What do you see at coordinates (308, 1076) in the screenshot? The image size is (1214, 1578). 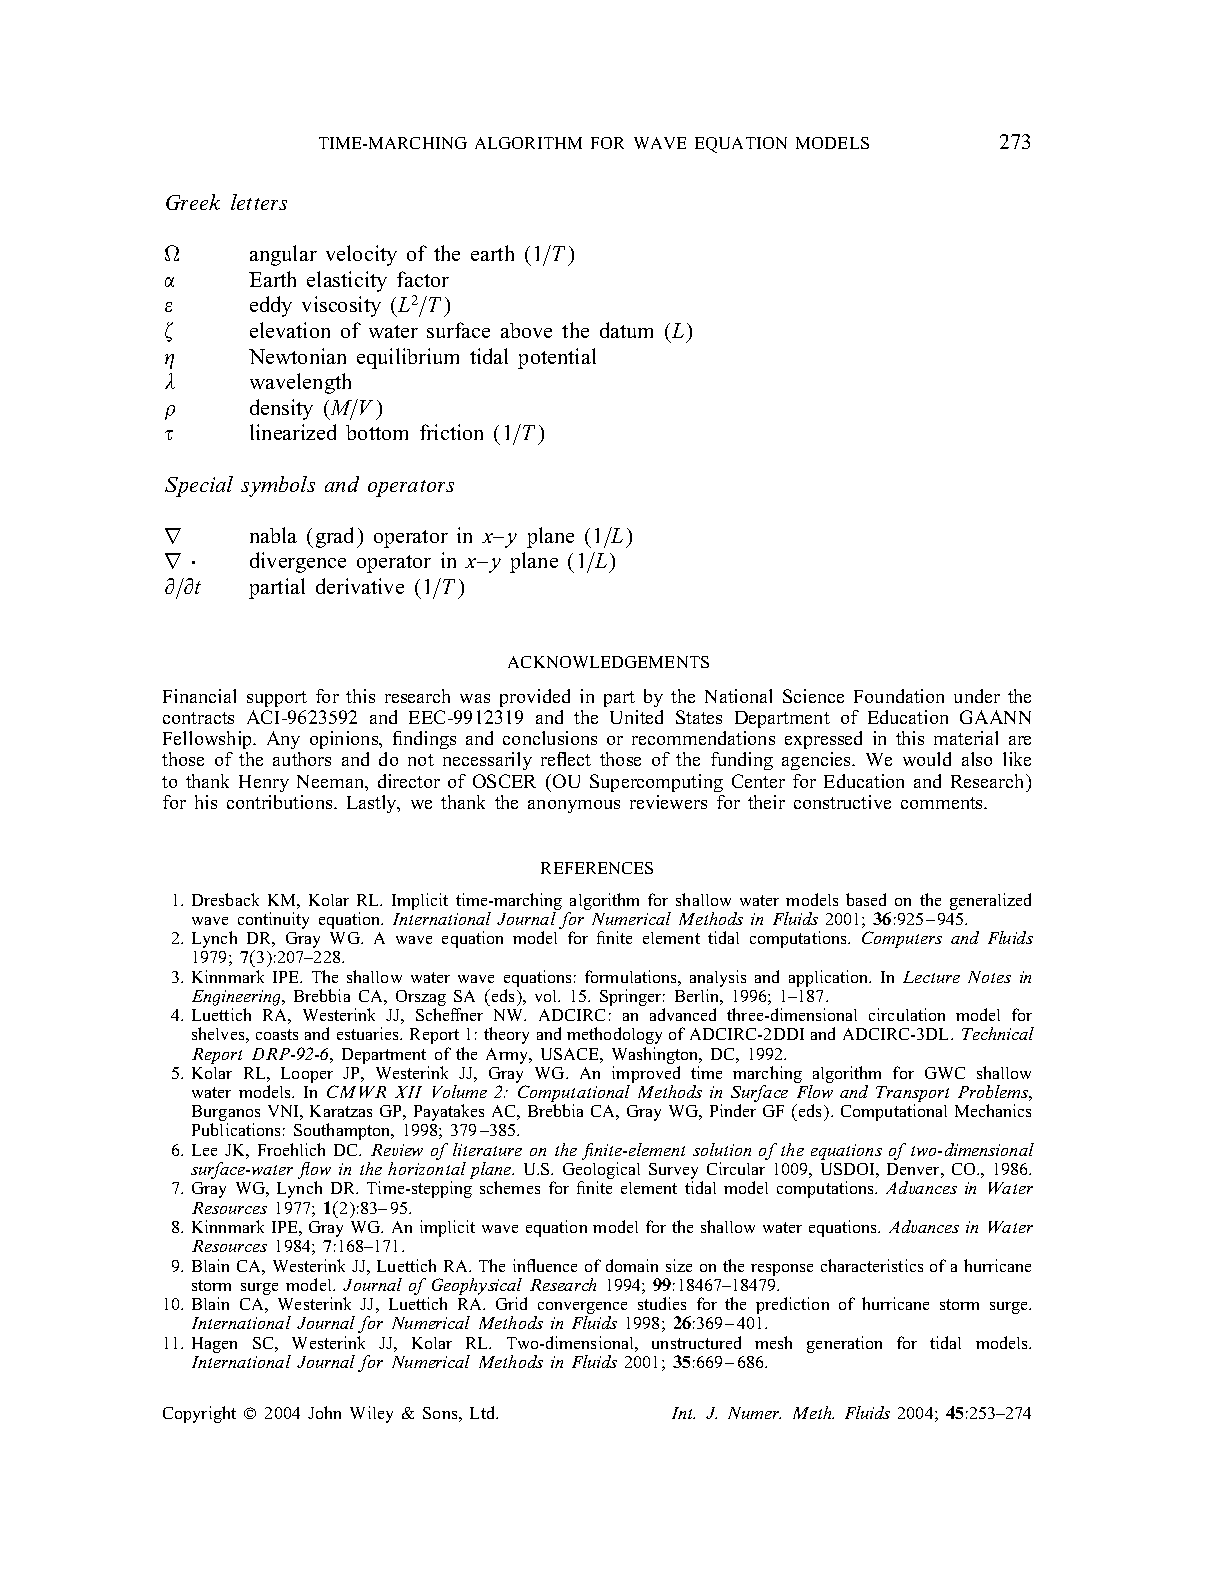 I see `Looper` at bounding box center [308, 1076].
